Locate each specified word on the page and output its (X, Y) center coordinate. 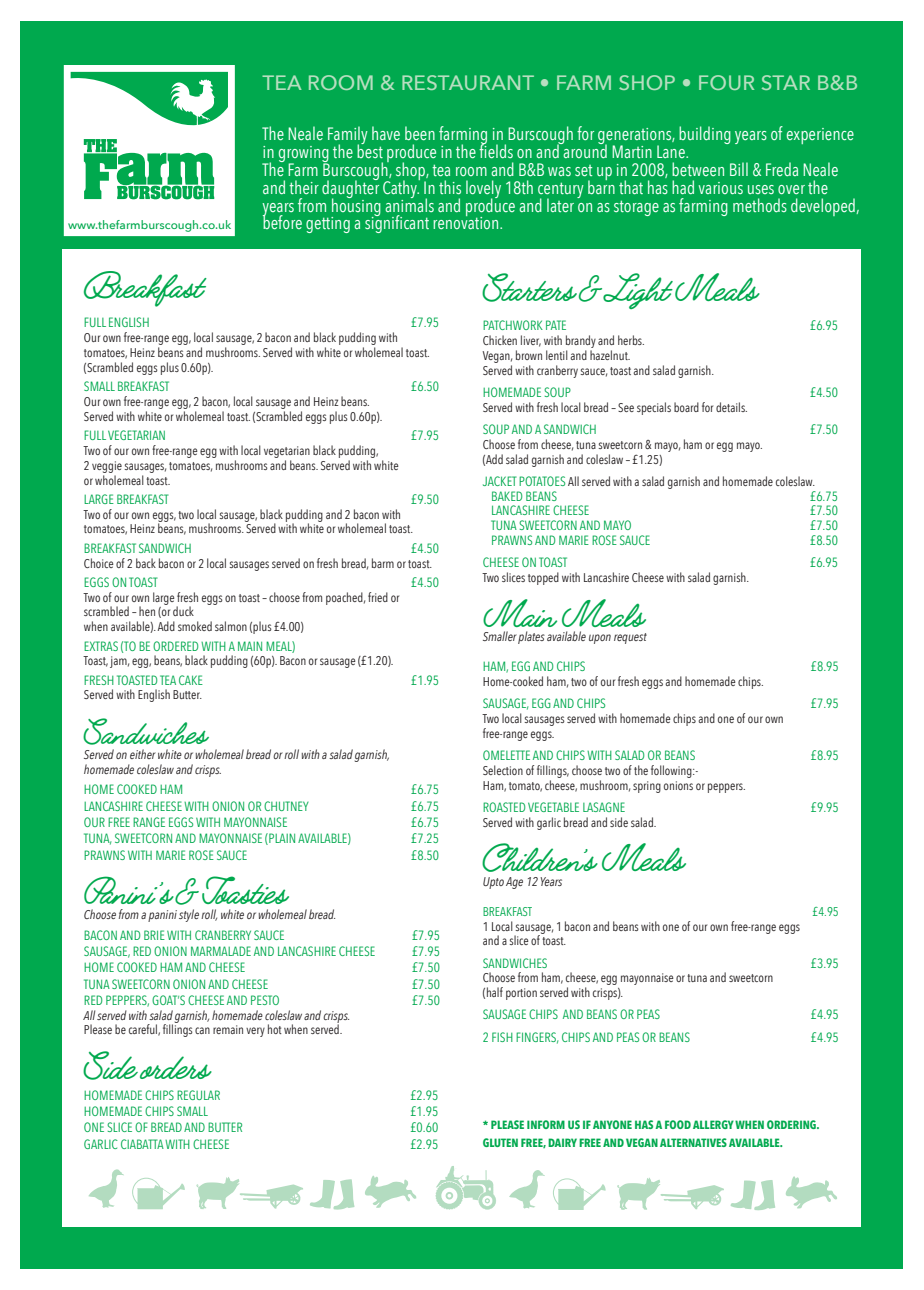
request (630, 638)
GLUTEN (500, 1142)
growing (304, 155)
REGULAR (198, 1095)
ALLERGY (713, 1124)
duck (183, 611)
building (705, 135)
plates (531, 637)
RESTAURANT (468, 82)
